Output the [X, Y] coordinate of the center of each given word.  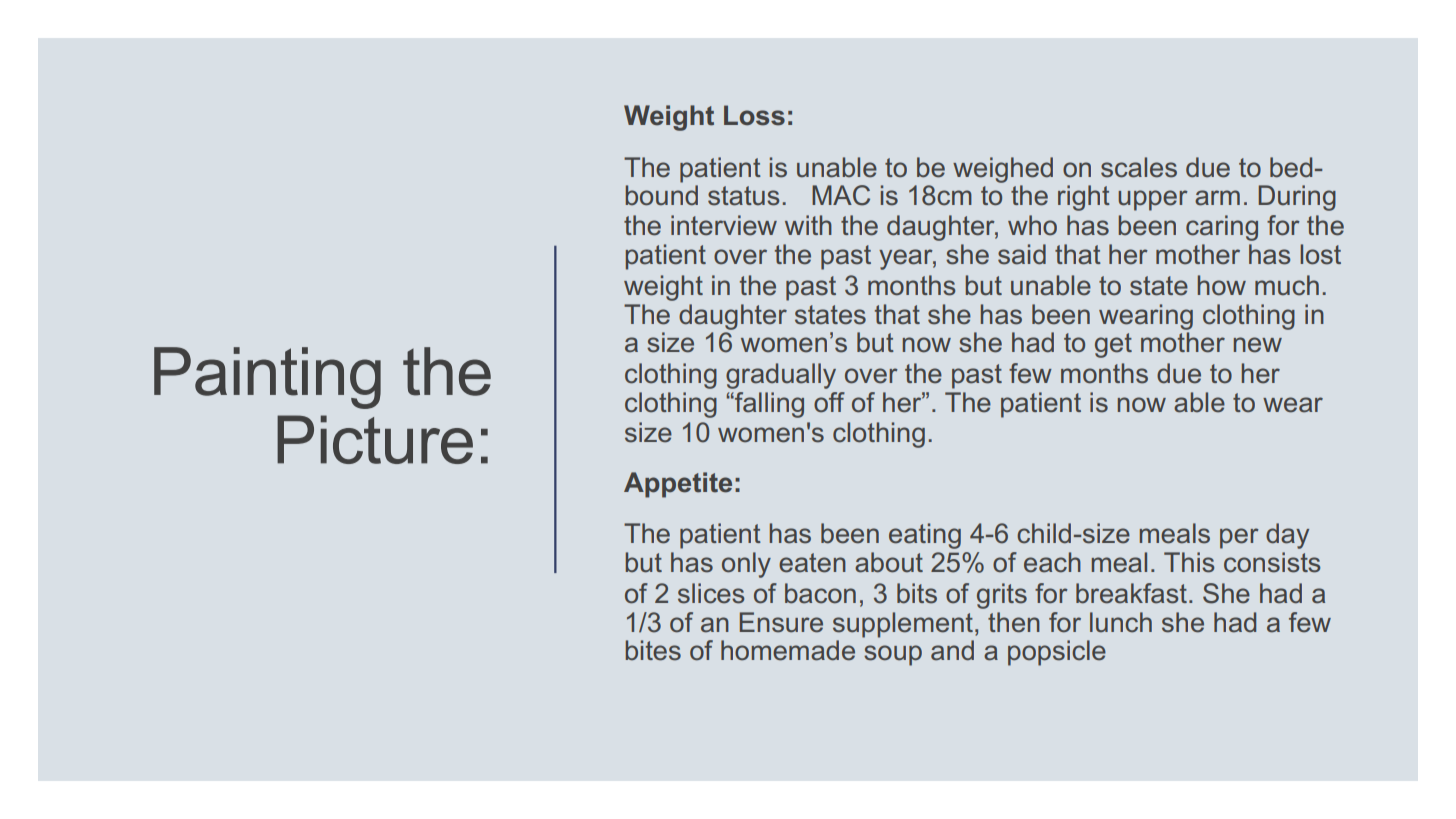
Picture [375, 439]
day [1287, 536]
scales [1139, 167]
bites [653, 650]
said [1022, 254]
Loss [754, 115]
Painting [267, 378]
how [1222, 285]
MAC [841, 195]
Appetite [678, 485]
